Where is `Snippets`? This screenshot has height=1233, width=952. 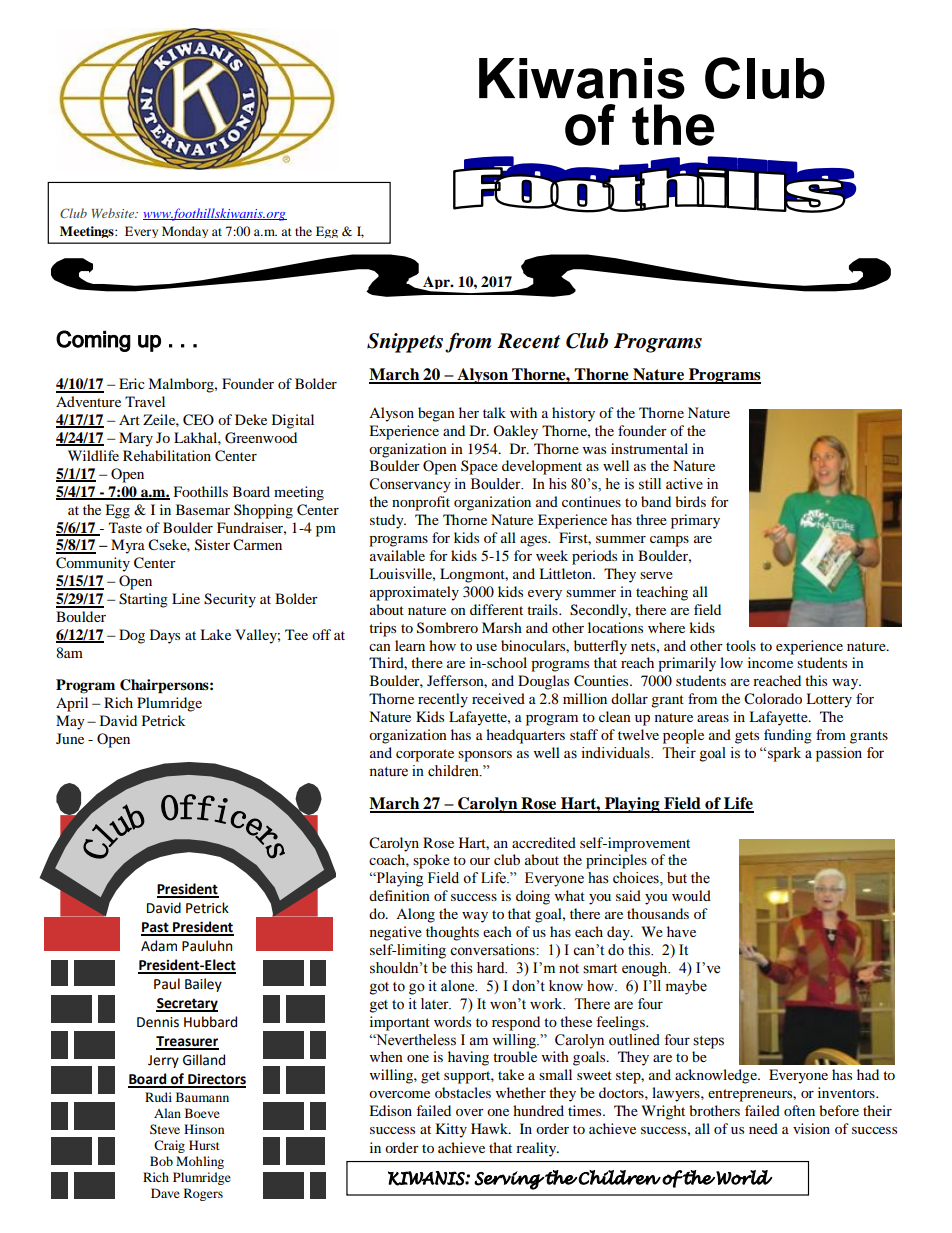
Snippets is located at coordinates (405, 343).
